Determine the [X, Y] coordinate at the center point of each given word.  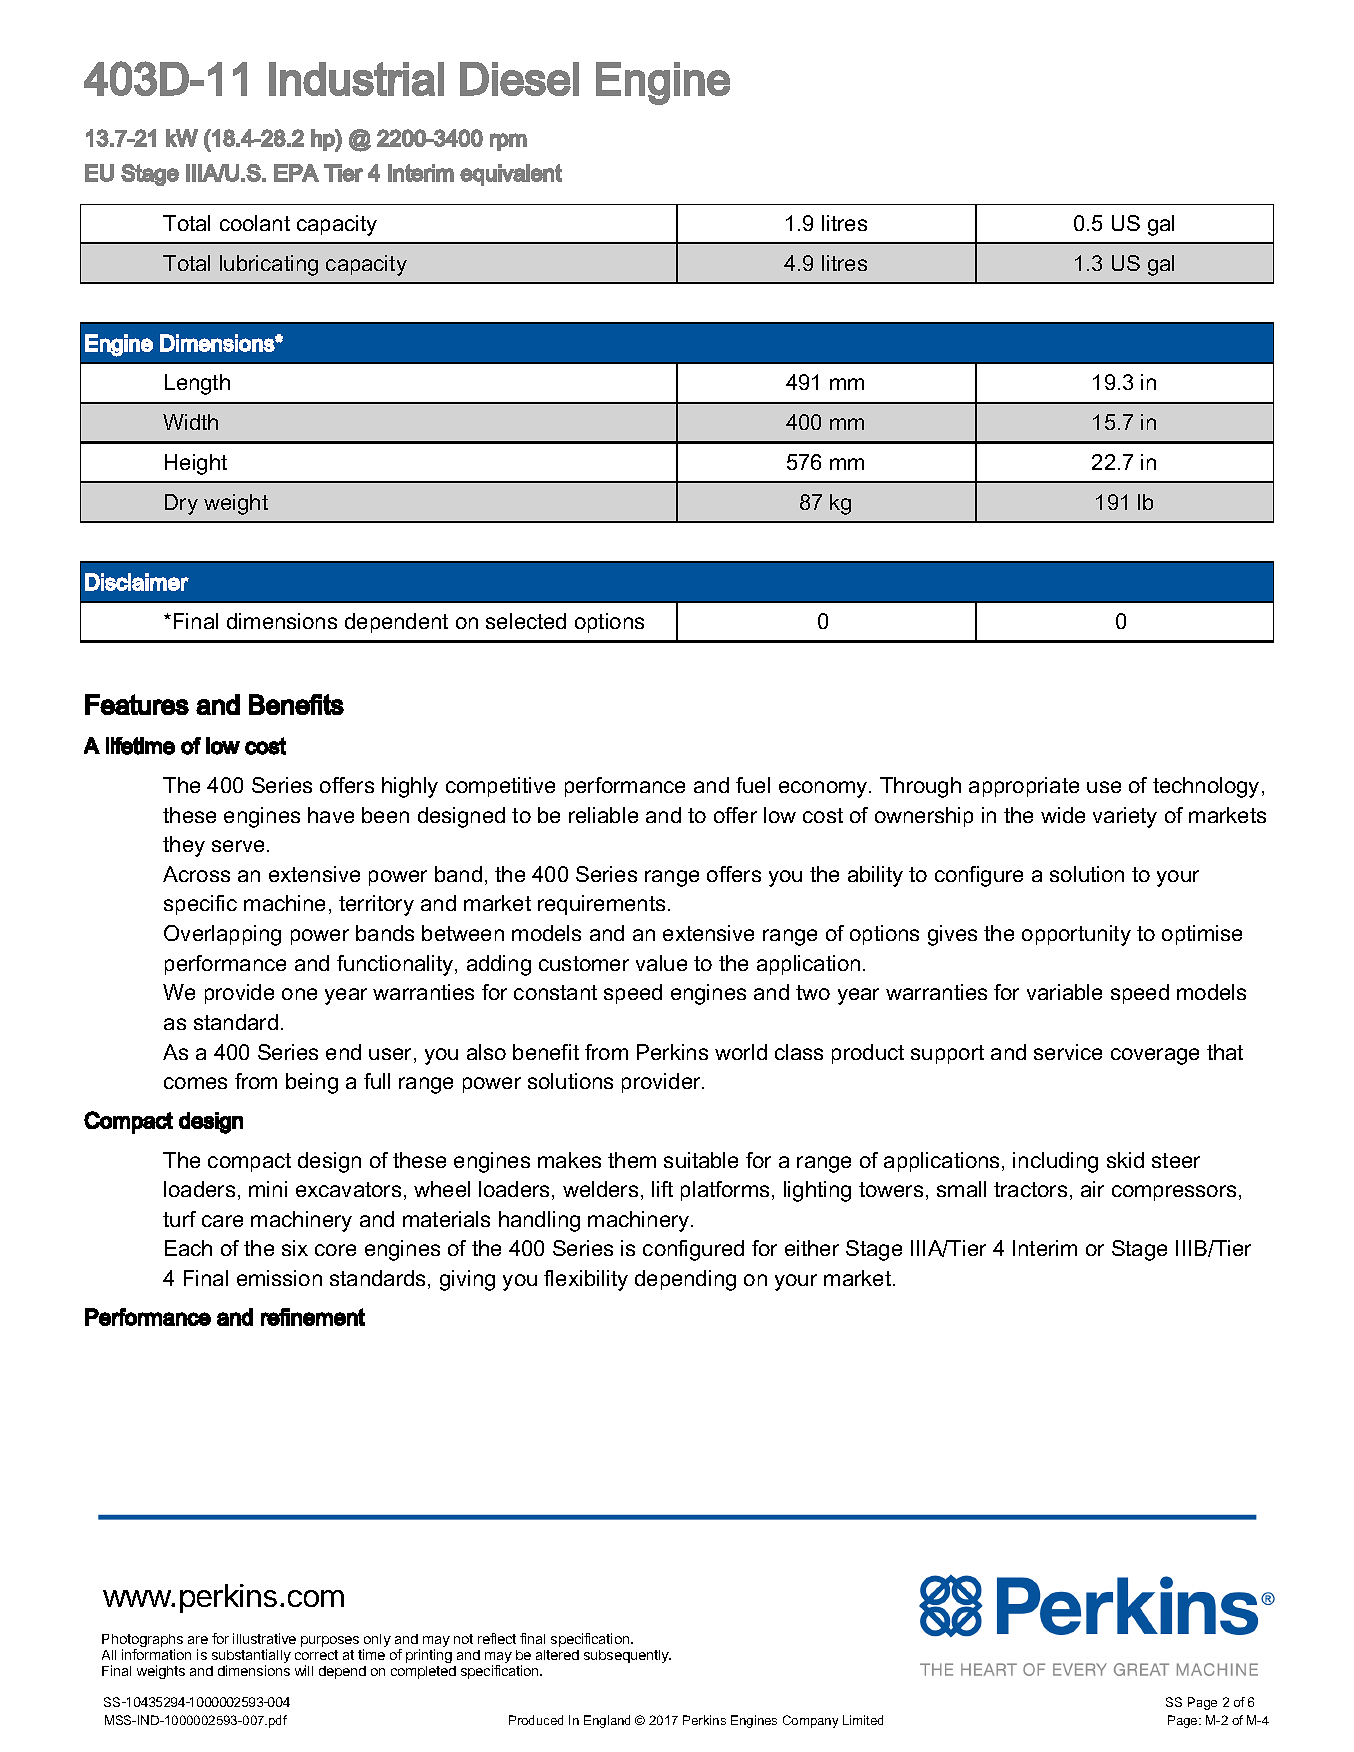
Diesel [519, 79]
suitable [701, 1160]
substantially [251, 1657]
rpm [508, 142]
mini [268, 1189]
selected [526, 621]
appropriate [1024, 787]
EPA [296, 173]
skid [1125, 1160]
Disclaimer [137, 582]
